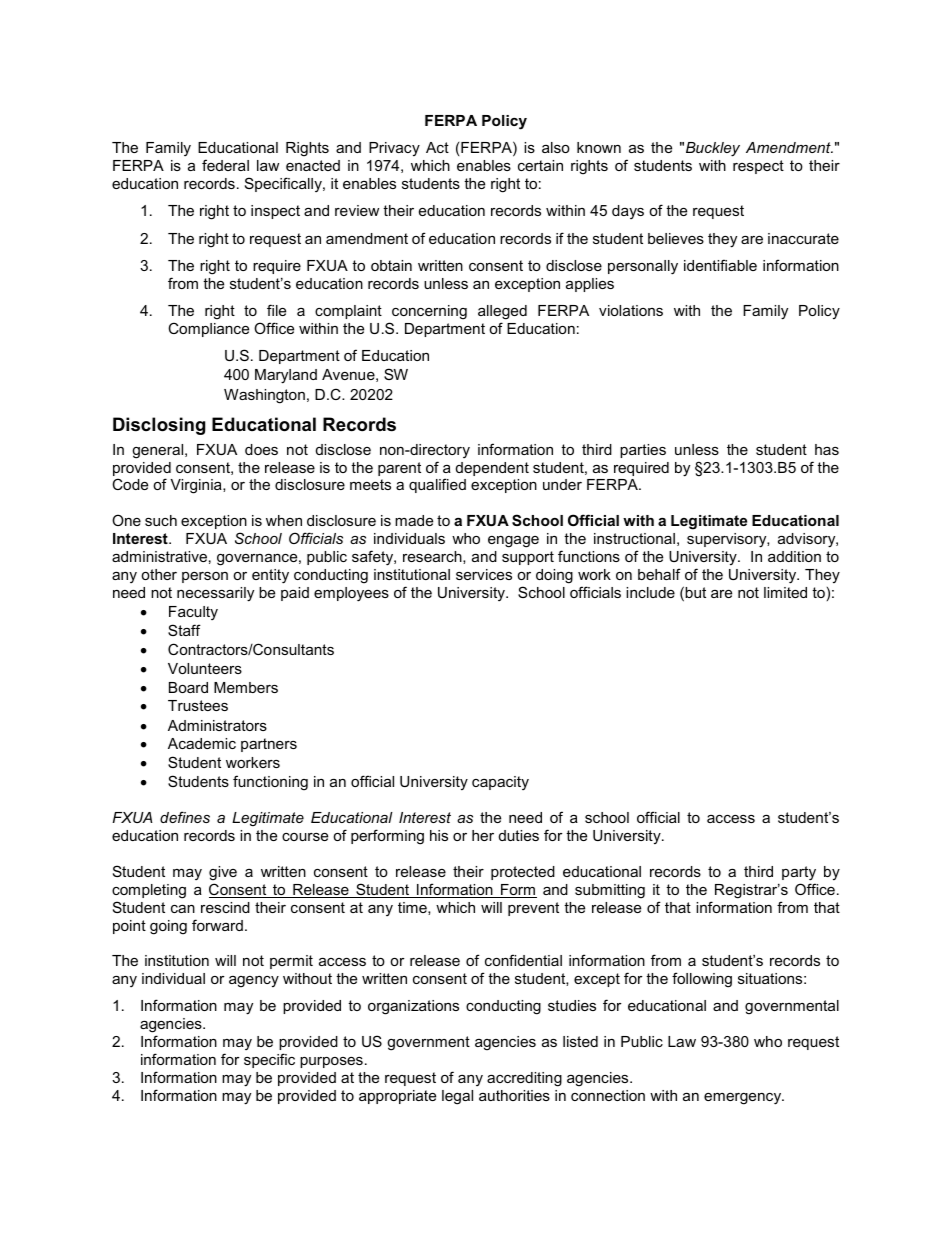 The image size is (952, 1233). I want to click on purposes, so click(331, 1062).
